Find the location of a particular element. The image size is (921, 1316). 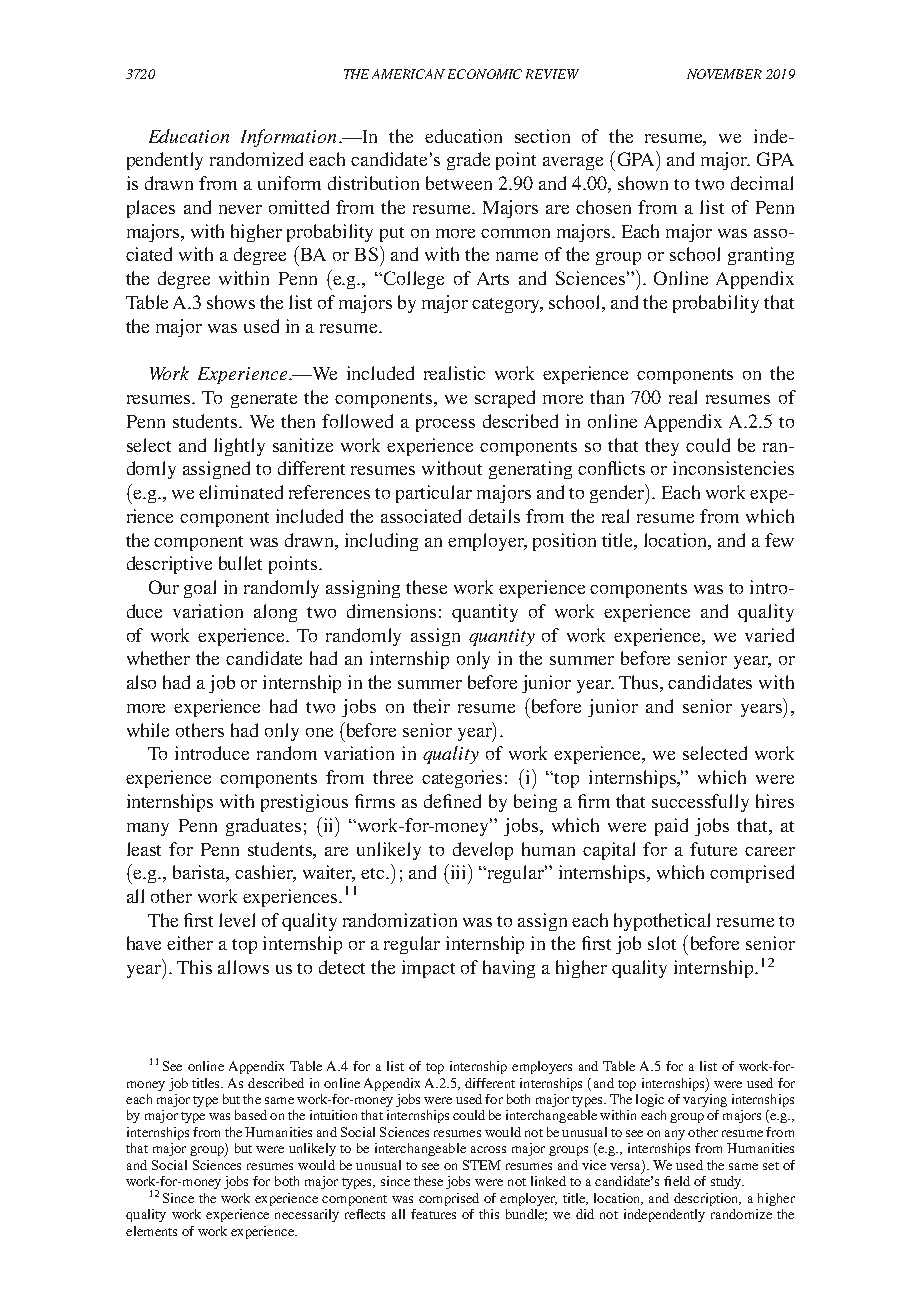

particular is located at coordinates (434, 494).
